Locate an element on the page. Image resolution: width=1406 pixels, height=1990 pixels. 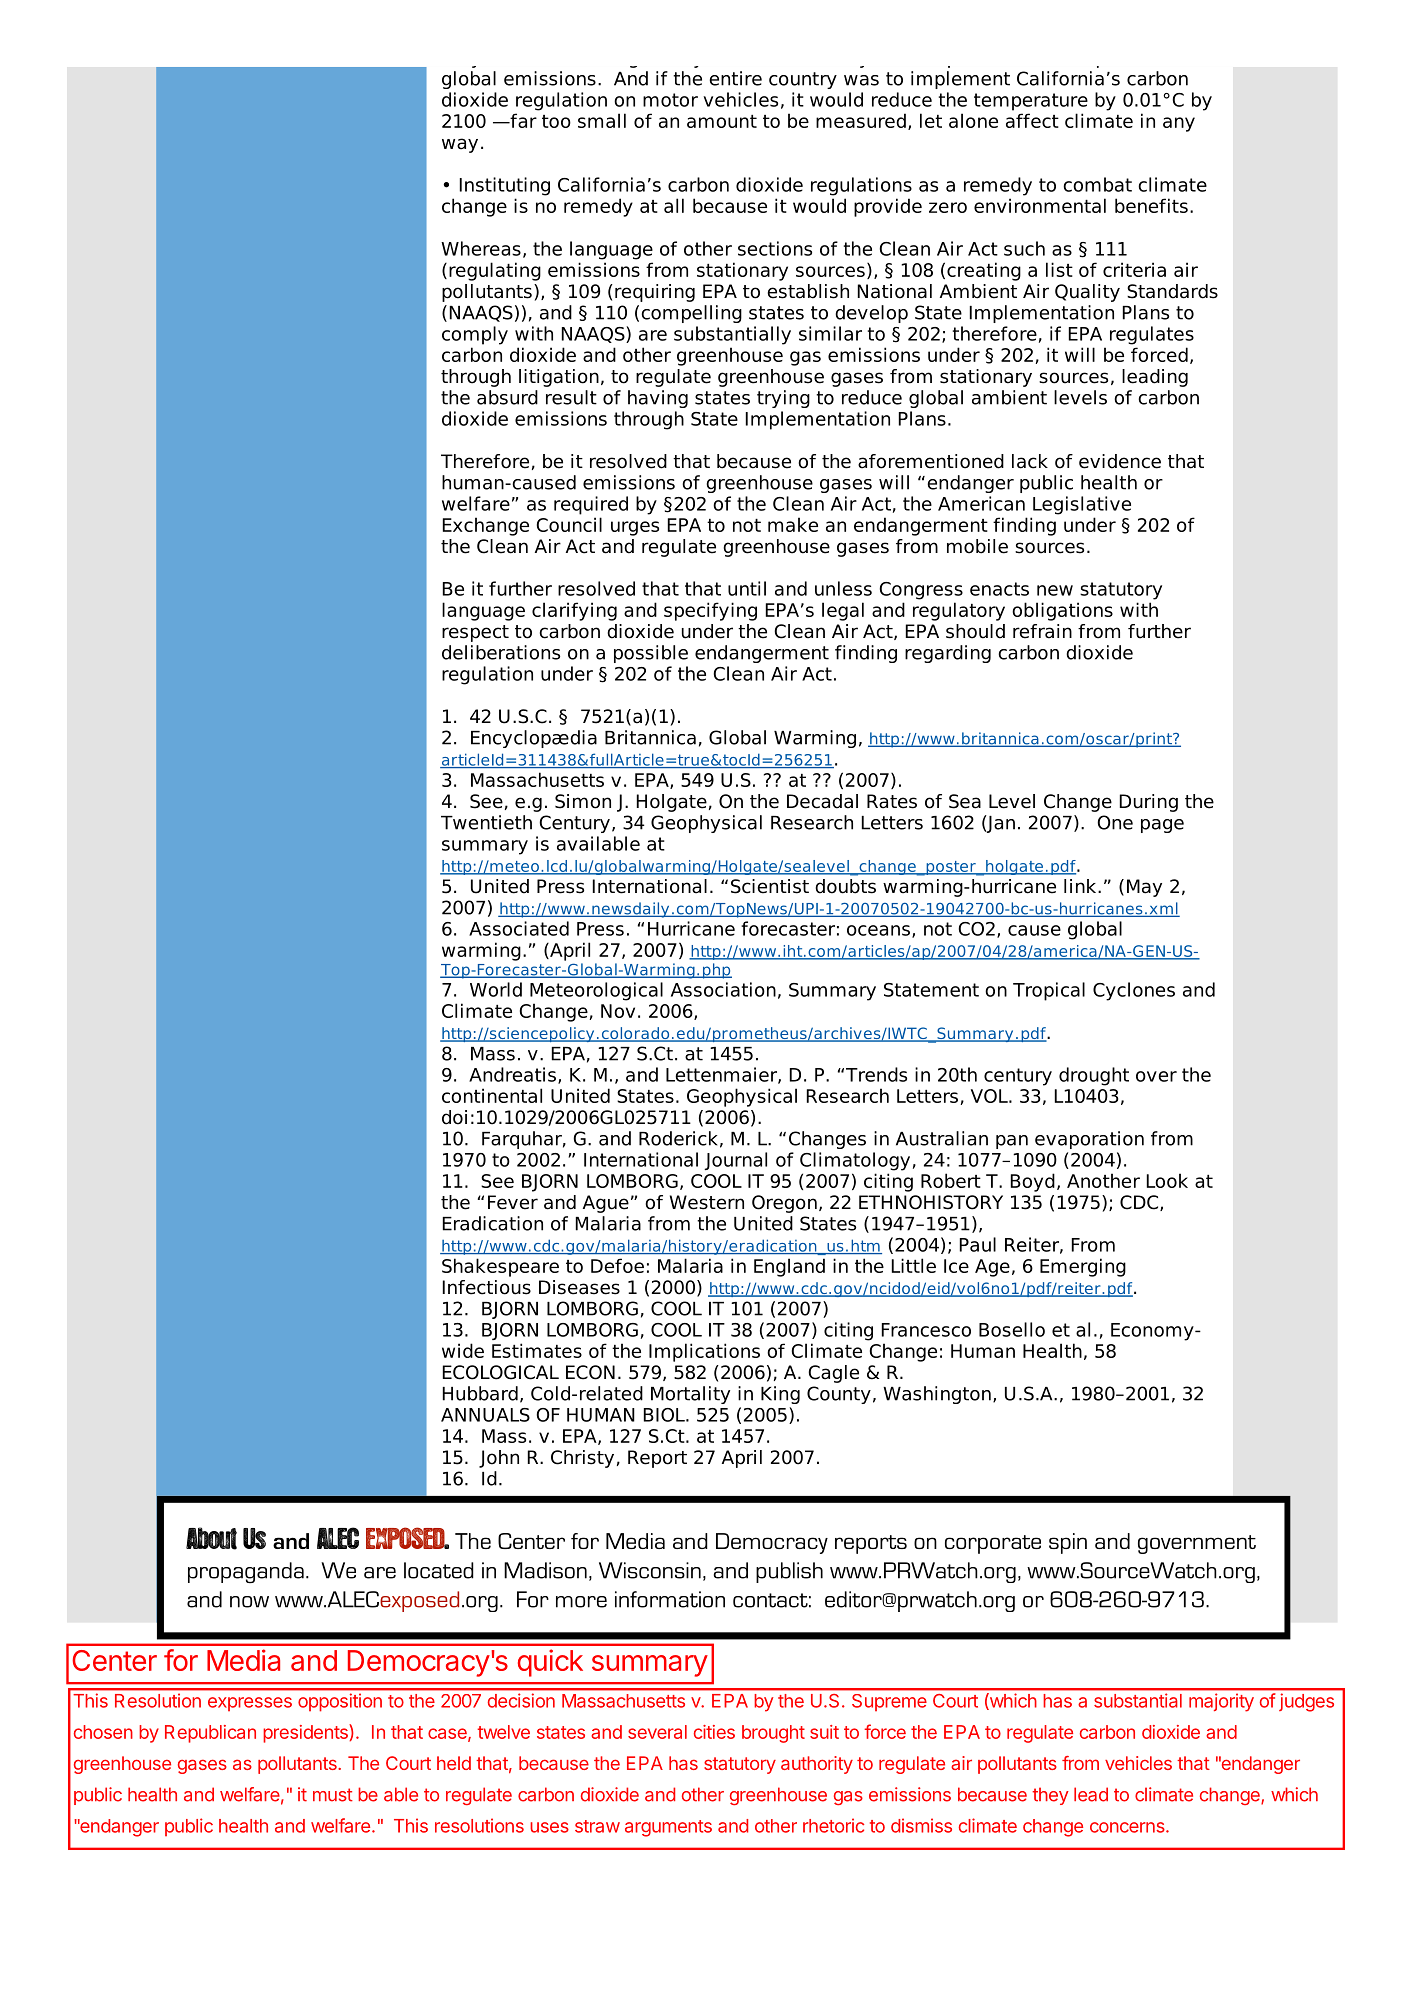
affect is located at coordinates (1032, 120).
